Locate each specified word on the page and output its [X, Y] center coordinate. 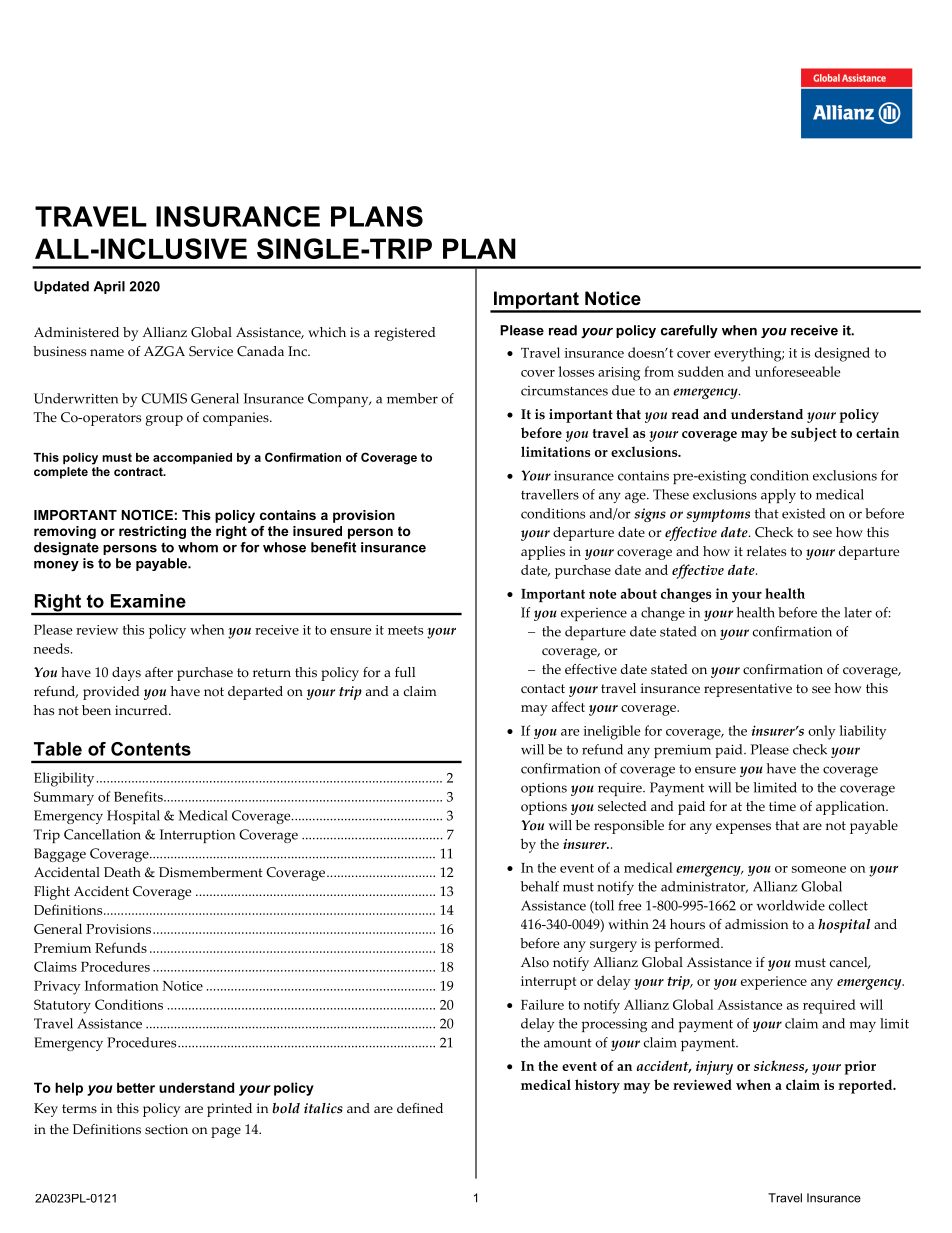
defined [420, 1108]
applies [543, 553]
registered [405, 334]
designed [842, 354]
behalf [540, 886]
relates [766, 551]
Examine [148, 601]
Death [122, 872]
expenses [743, 828]
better [136, 1087]
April [109, 287]
